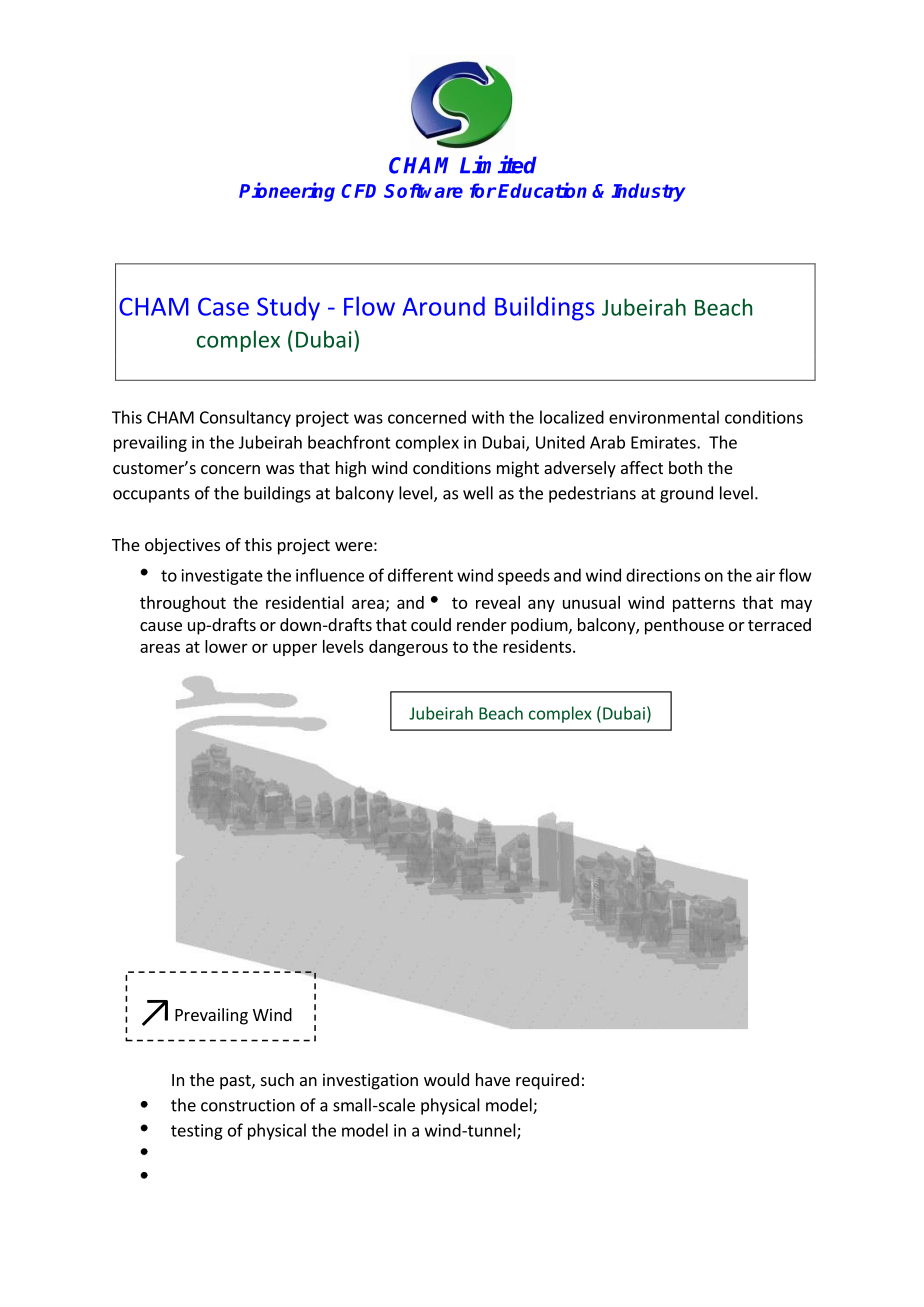 This screenshot has height=1307, width=924. I want to click on such, so click(277, 1079).
